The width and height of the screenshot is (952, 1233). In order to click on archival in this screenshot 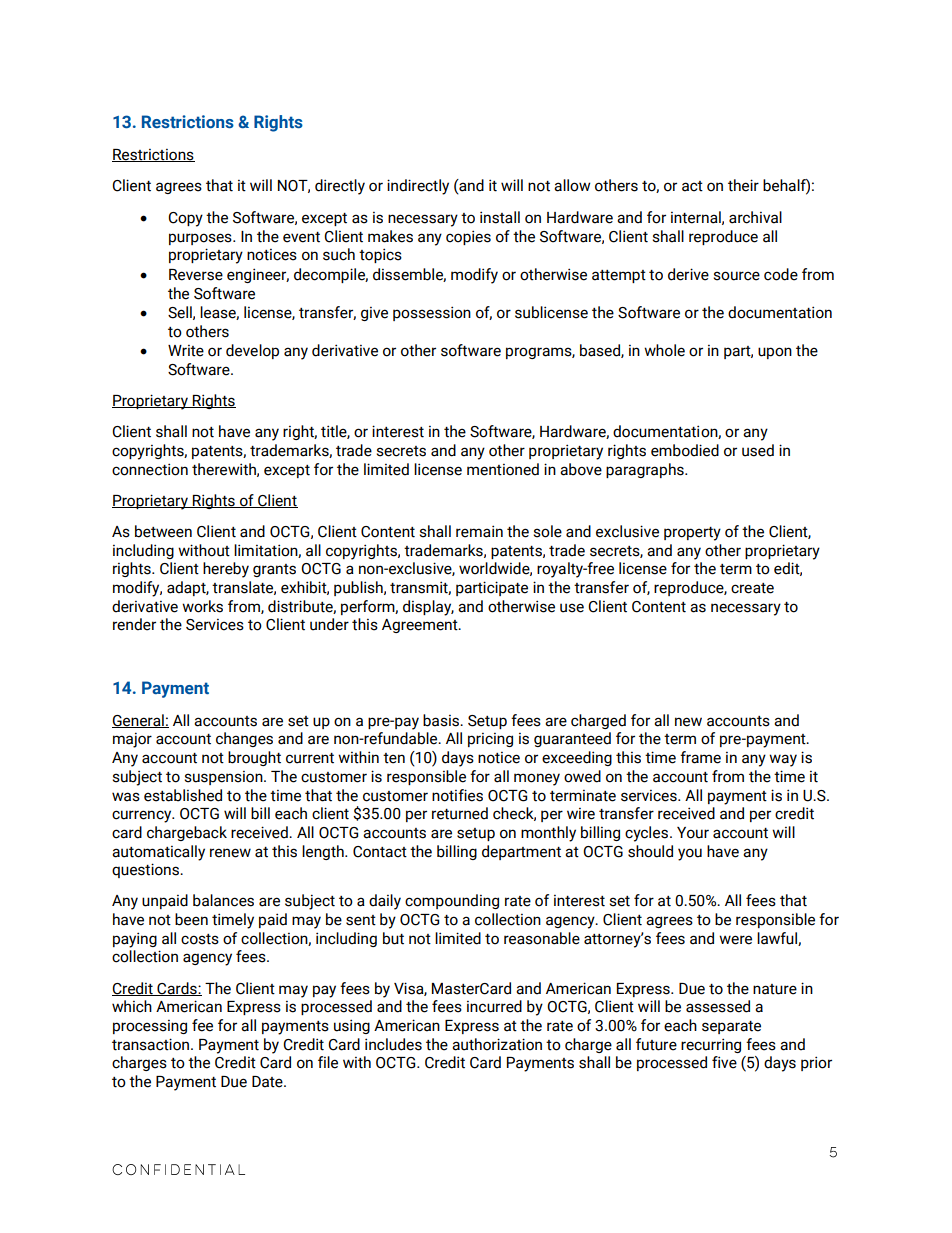, I will do `click(755, 217)`.
